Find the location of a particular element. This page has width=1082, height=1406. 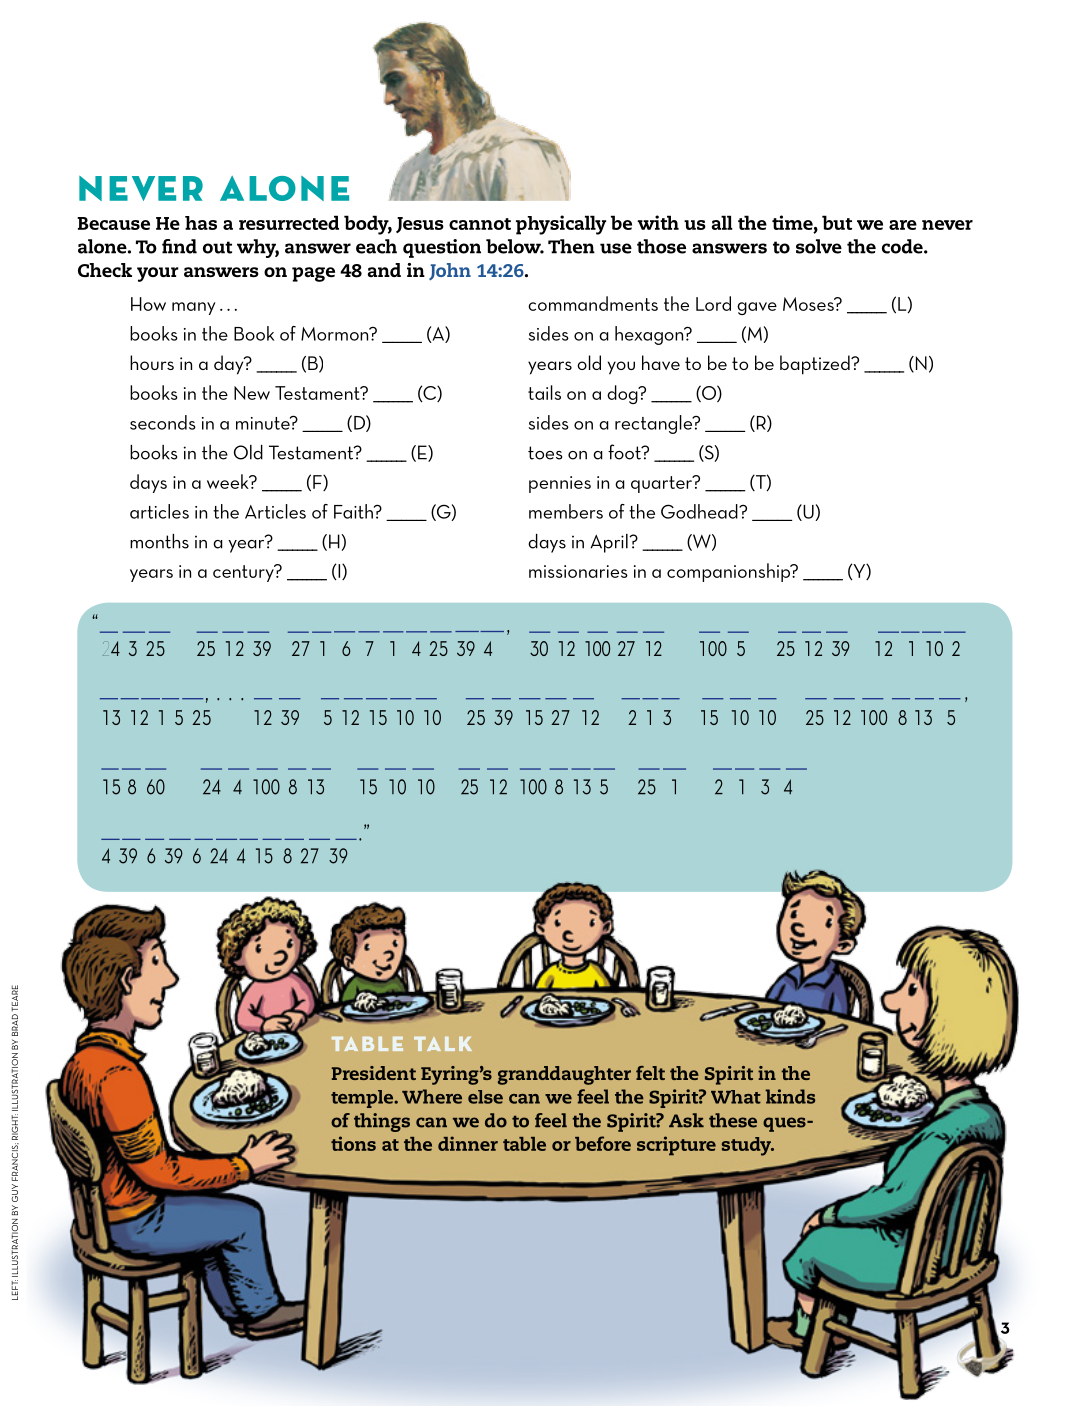

members is located at coordinates (566, 511).
